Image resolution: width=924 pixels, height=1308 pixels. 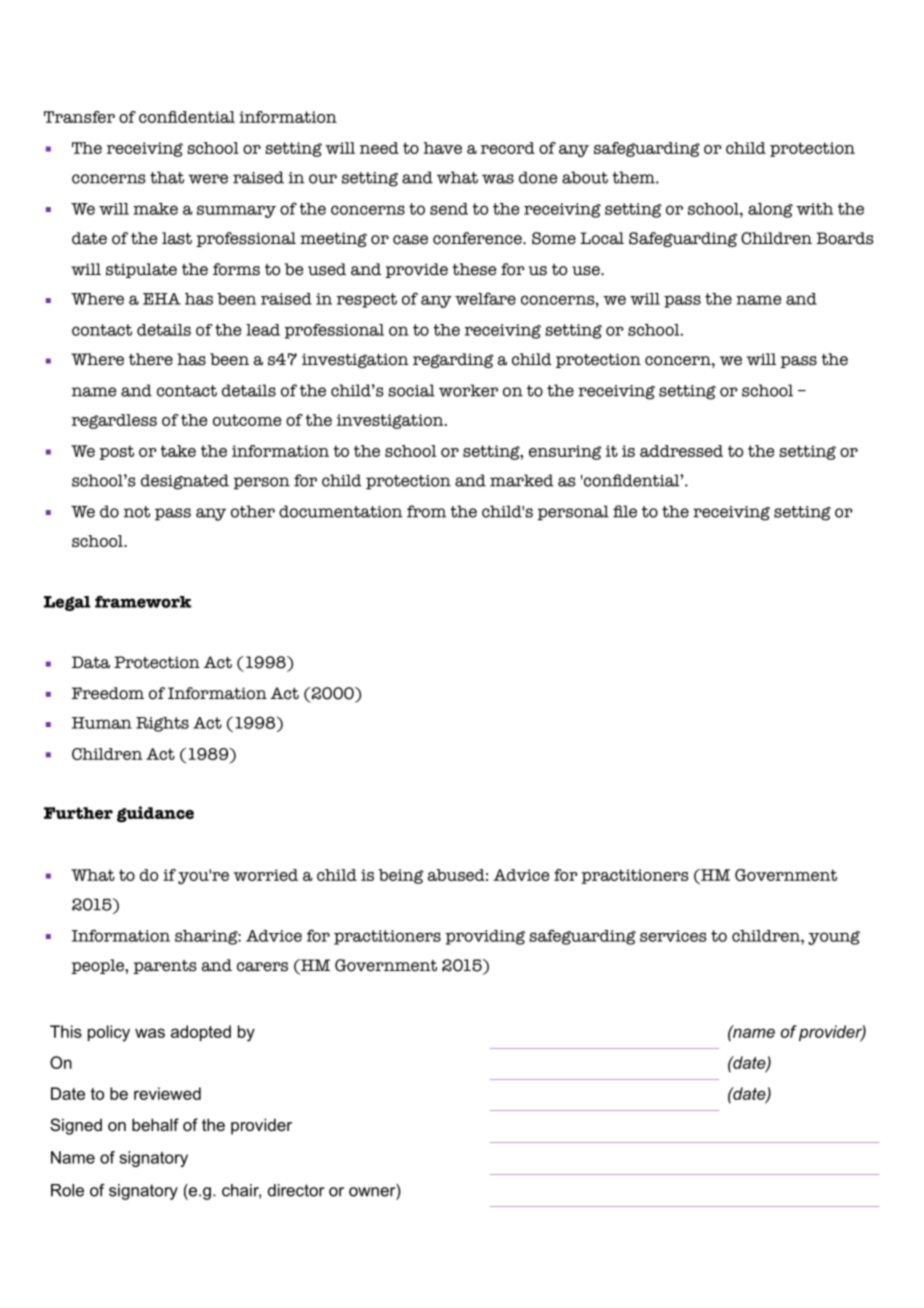 I want to click on along, so click(x=770, y=210).
